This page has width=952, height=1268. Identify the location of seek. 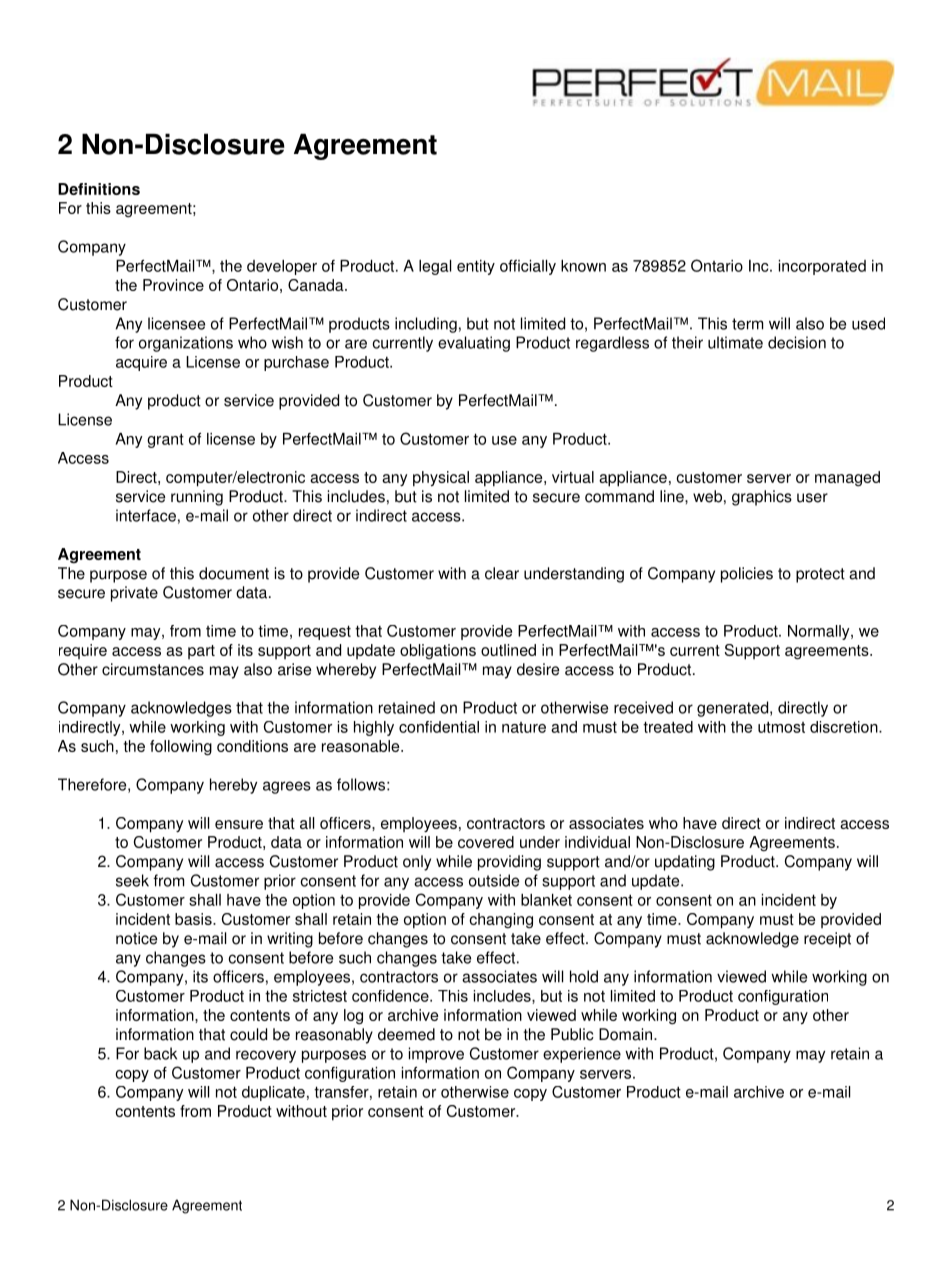
(132, 880).
